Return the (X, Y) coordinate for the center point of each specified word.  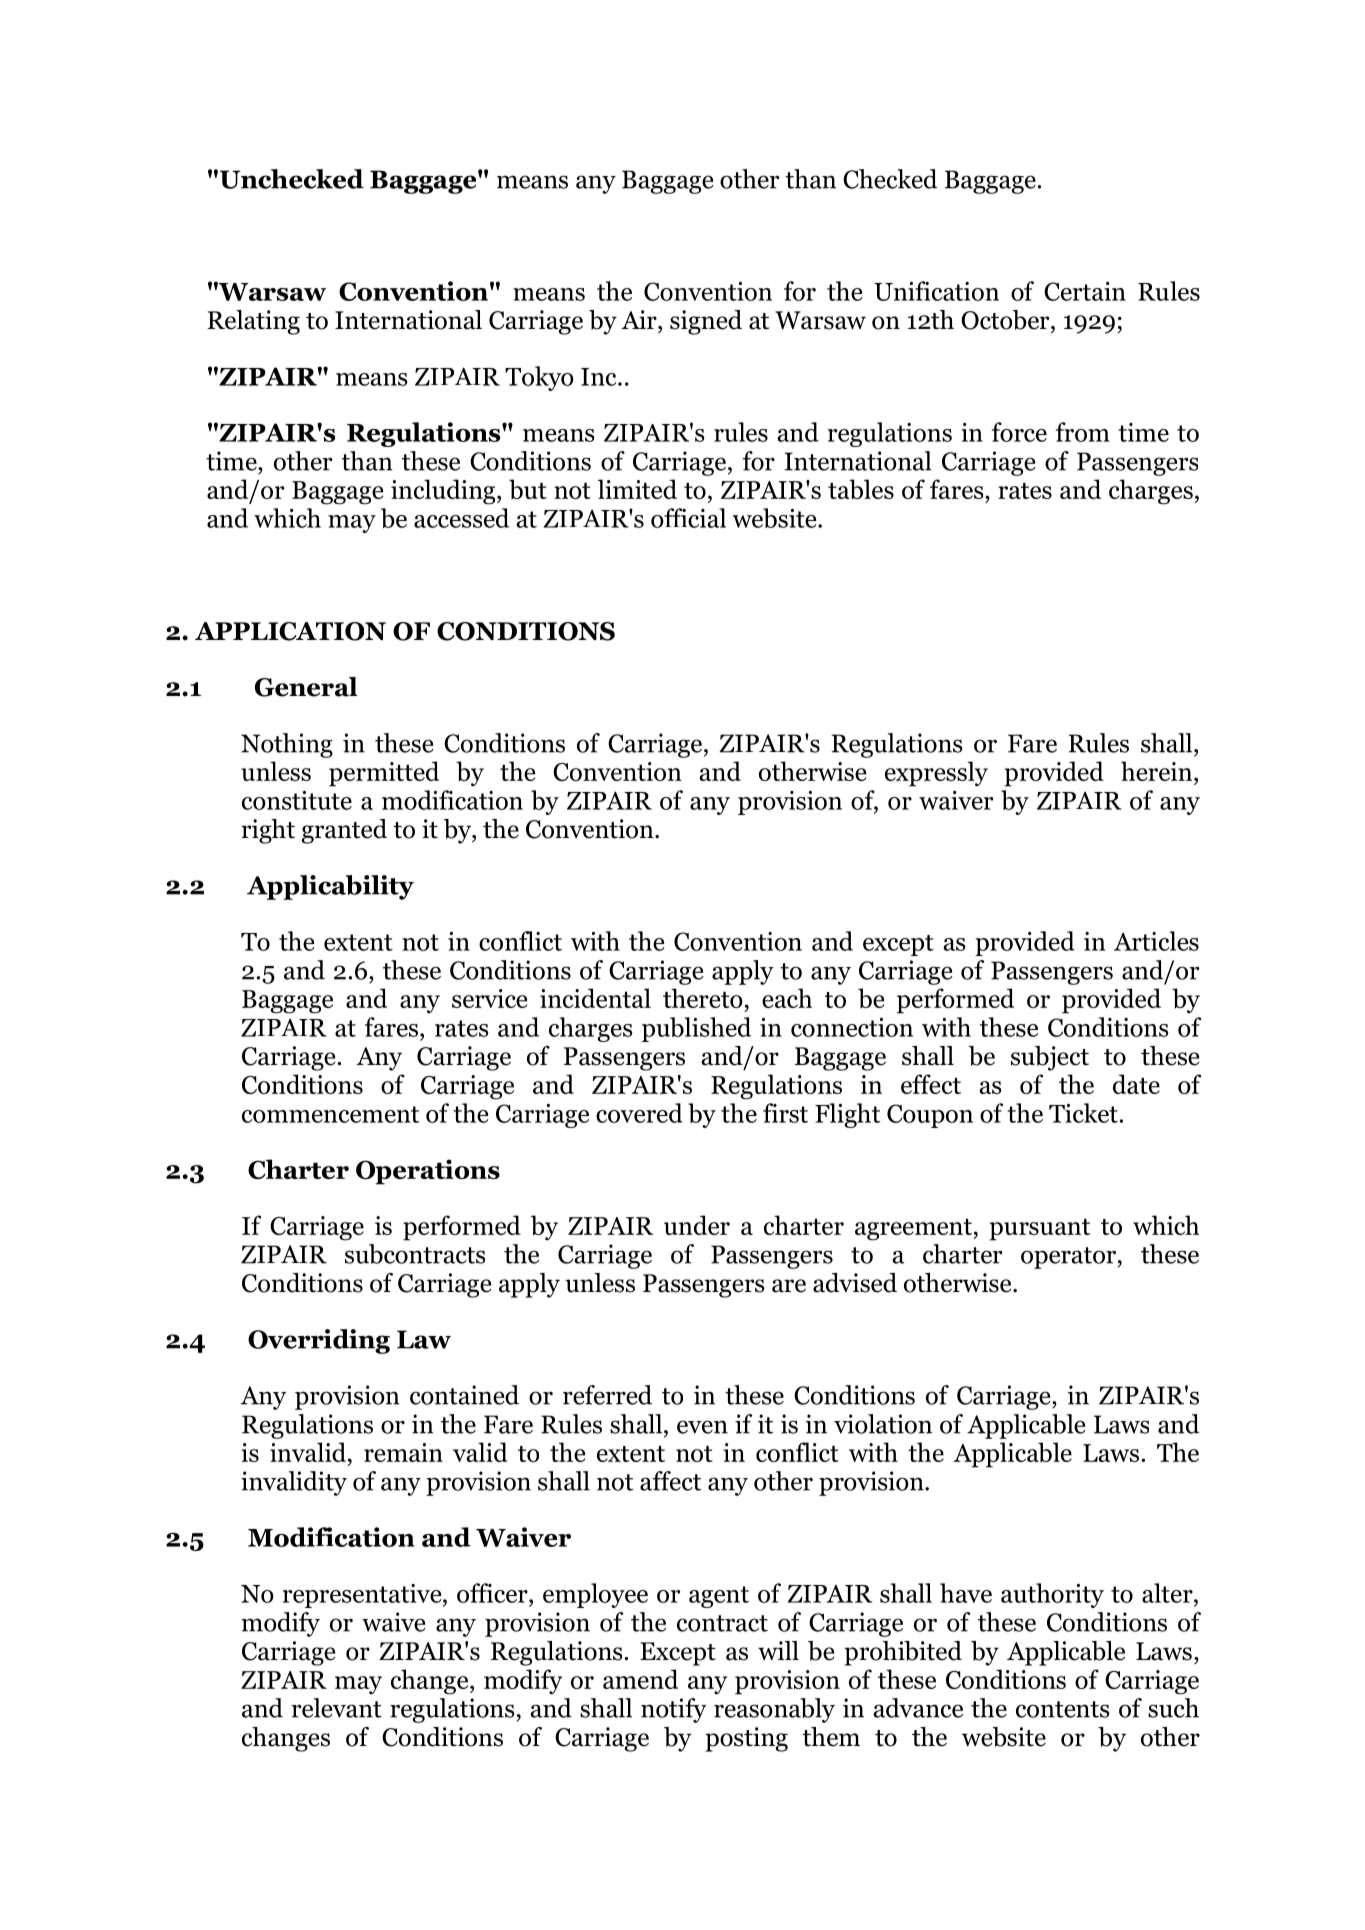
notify (673, 1710)
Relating (253, 322)
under (697, 1225)
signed (706, 322)
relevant (336, 1708)
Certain (1085, 291)
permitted (384, 774)
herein (1158, 771)
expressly (936, 774)
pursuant (1039, 1230)
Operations (428, 1172)
